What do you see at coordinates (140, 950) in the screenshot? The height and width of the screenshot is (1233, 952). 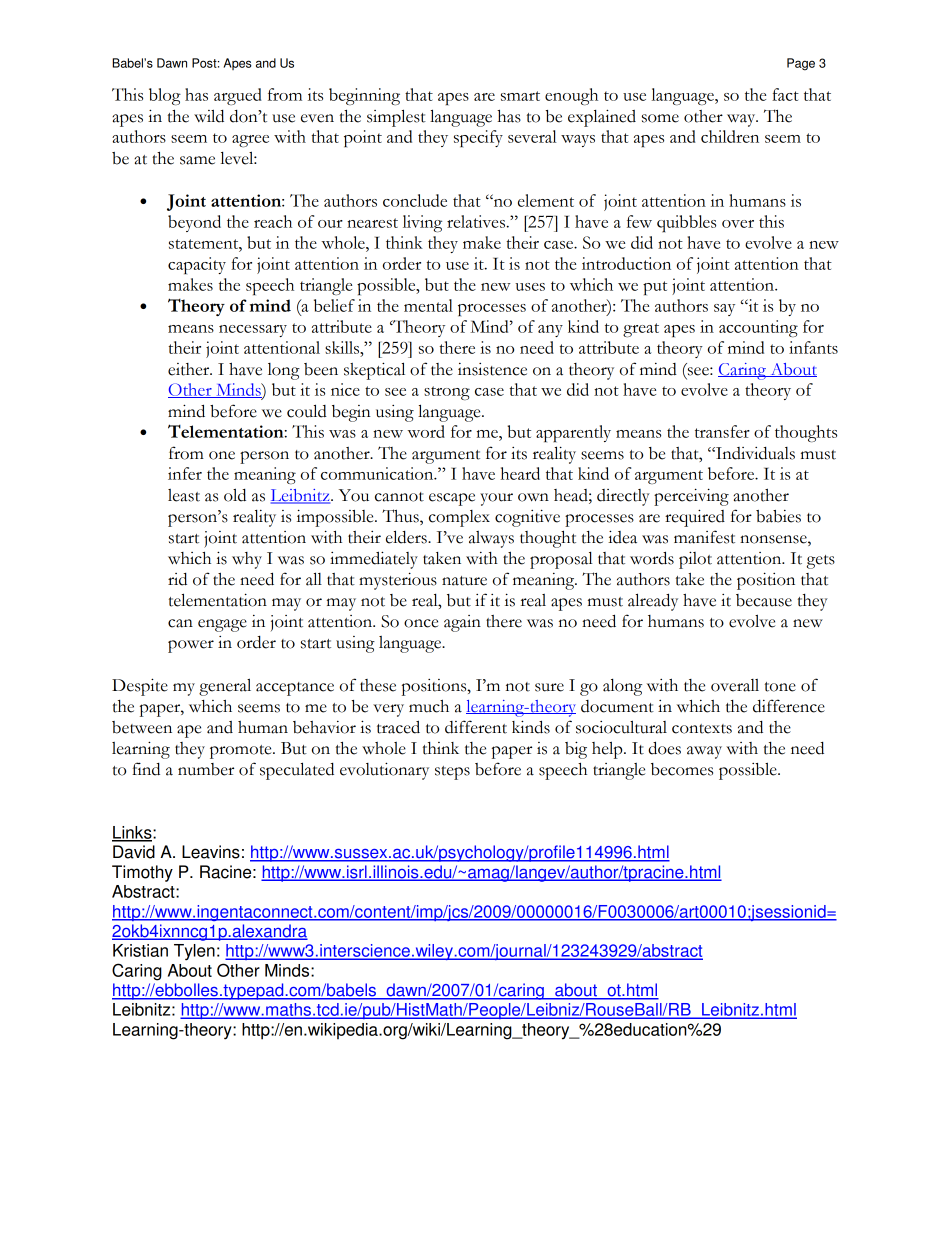 I see `Kristian` at bounding box center [140, 950].
